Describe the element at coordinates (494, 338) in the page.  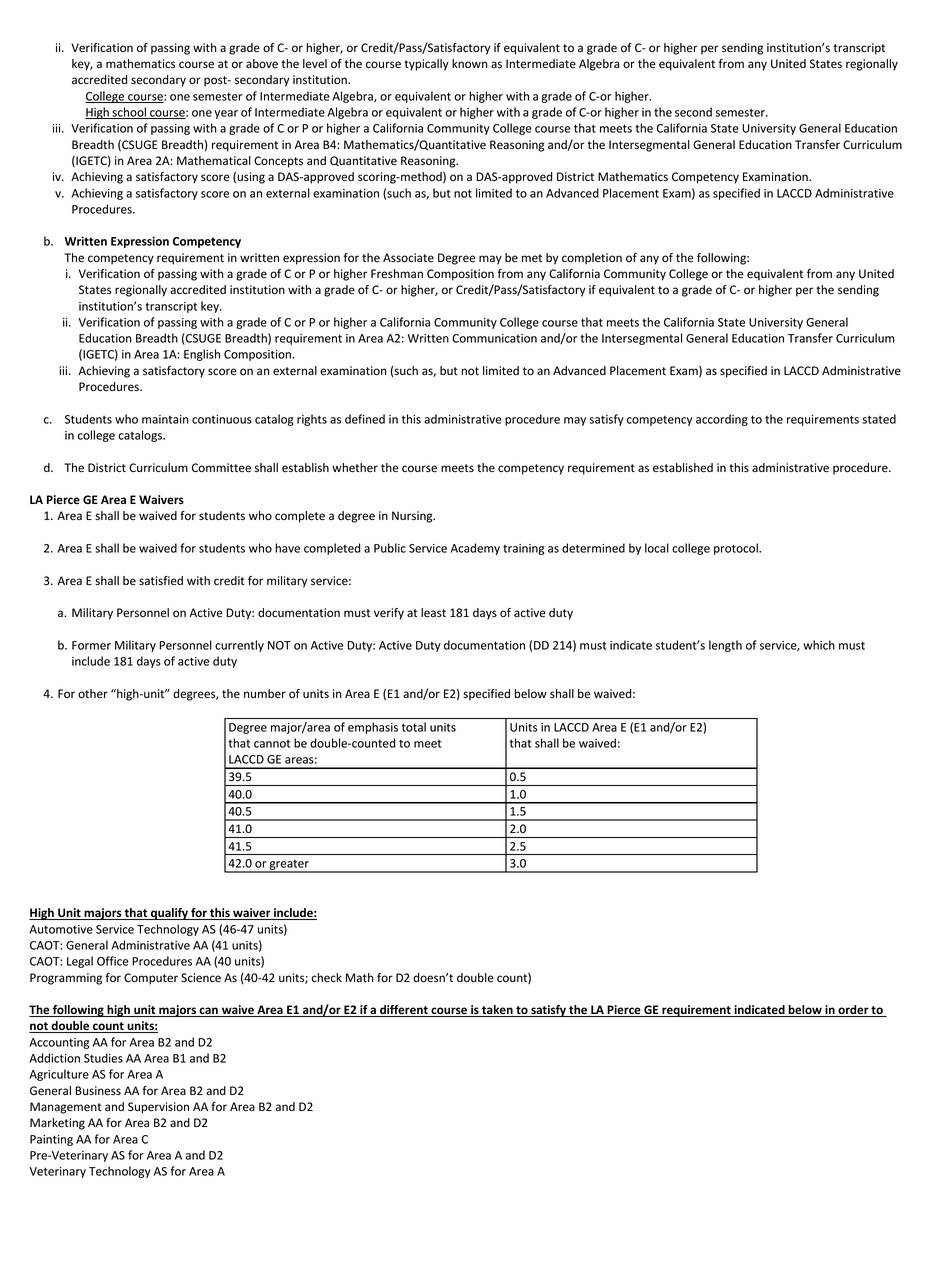
I see `Communication` at that location.
